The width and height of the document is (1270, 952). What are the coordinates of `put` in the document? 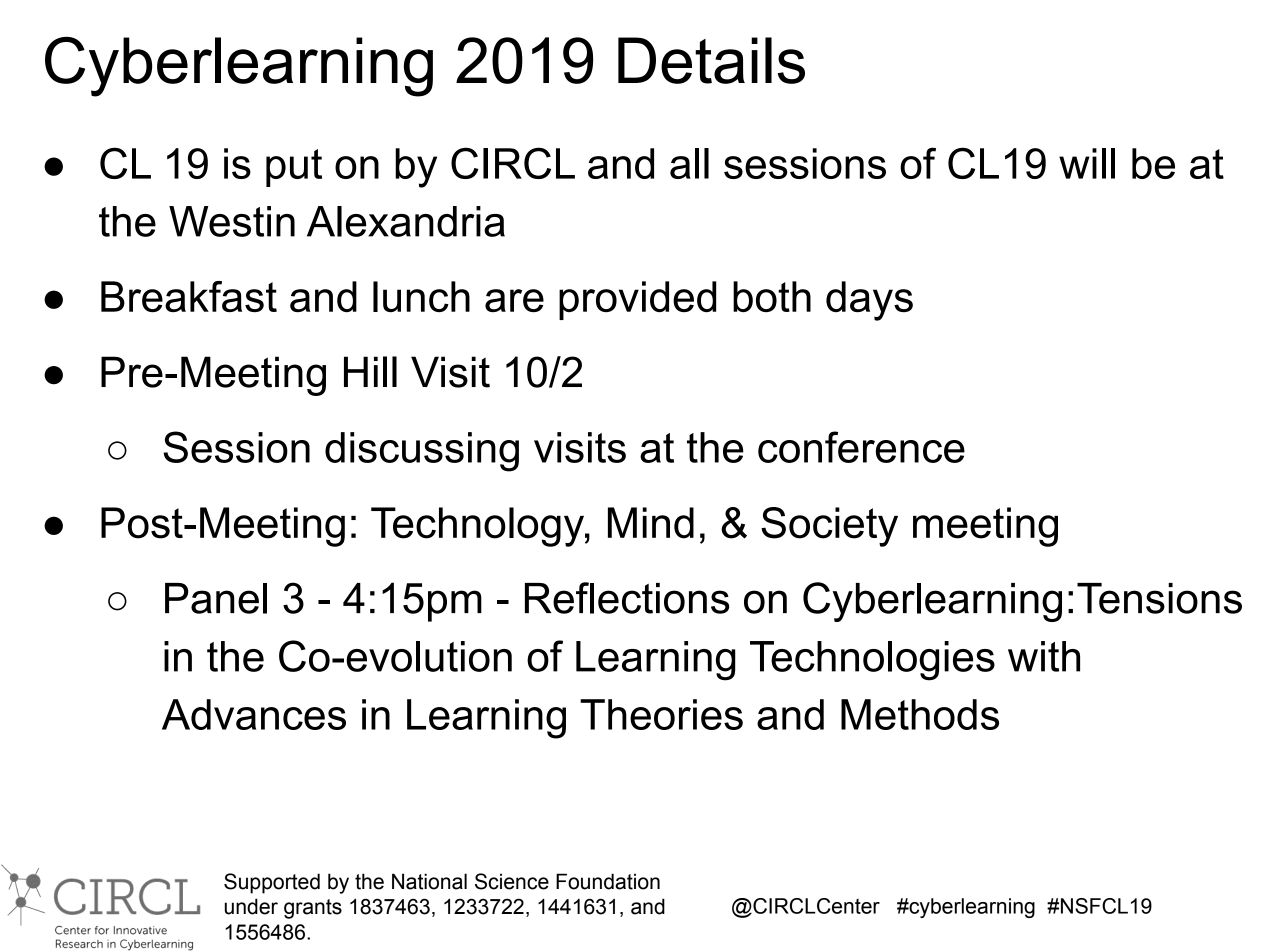 It's located at (294, 168).
